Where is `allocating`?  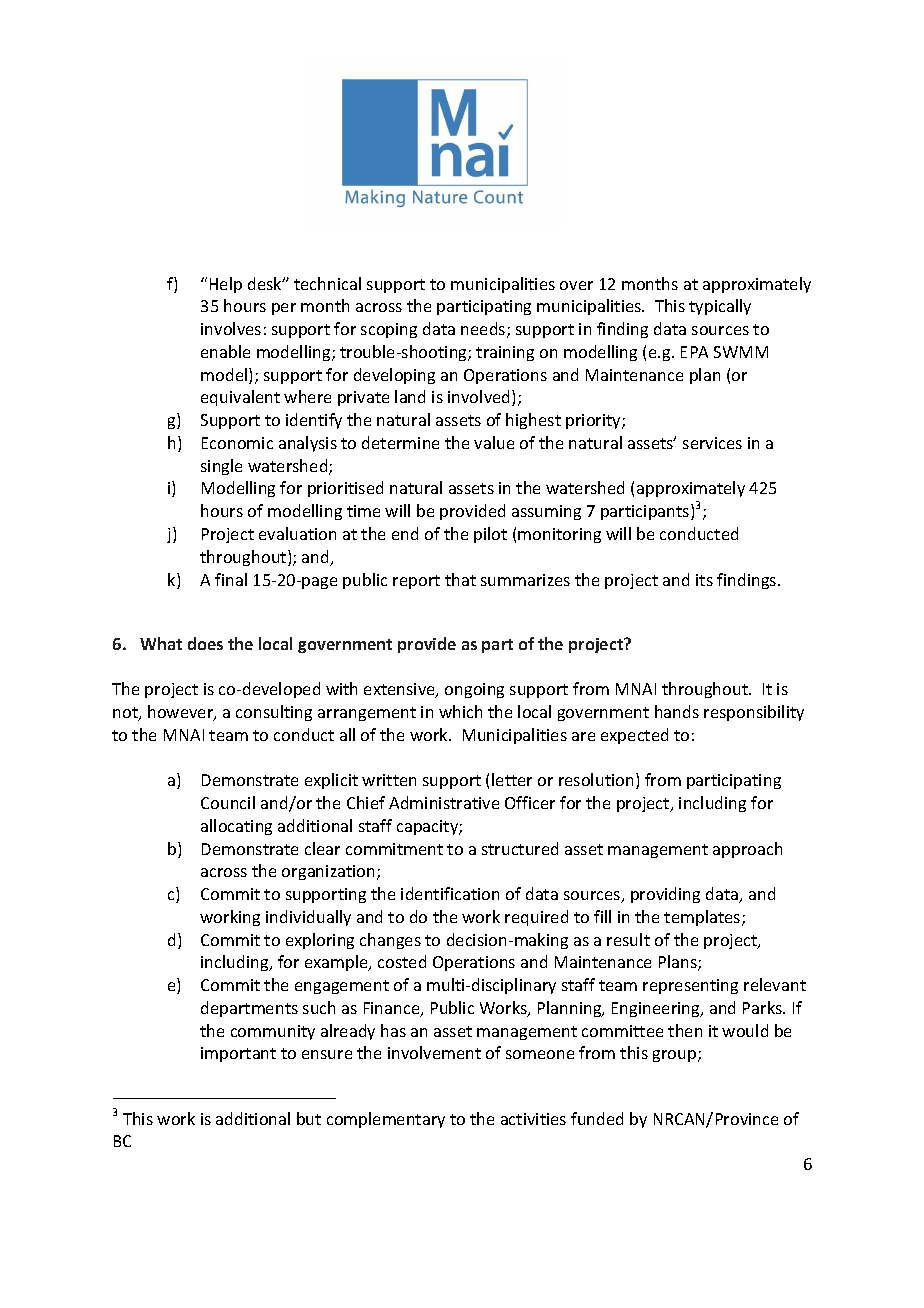
allocating is located at coordinates (236, 827).
